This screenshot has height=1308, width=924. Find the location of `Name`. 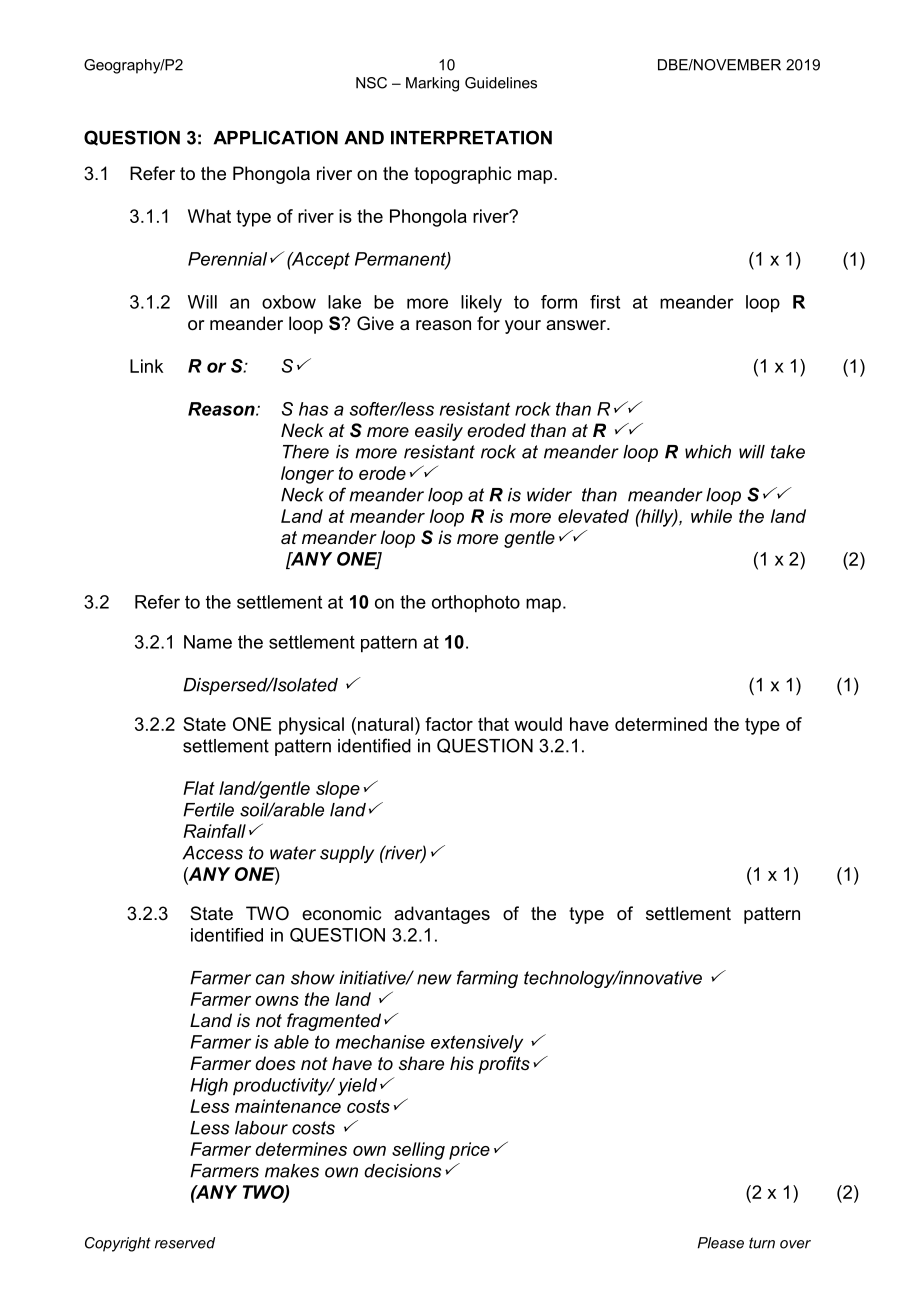

Name is located at coordinates (208, 642).
